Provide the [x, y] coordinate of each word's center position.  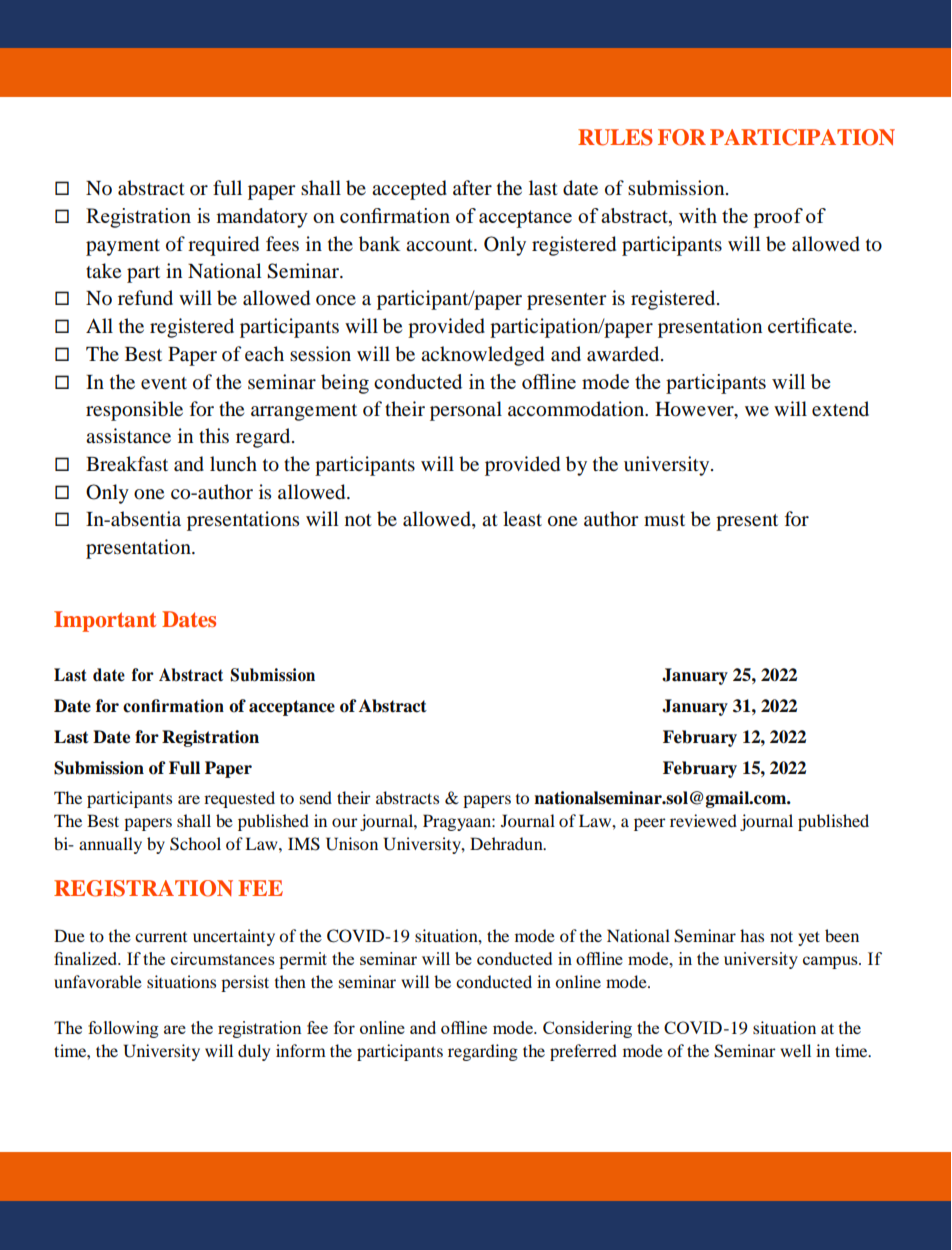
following [123, 1029]
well [795, 1050]
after [472, 187]
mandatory [262, 218]
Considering [587, 1029]
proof [778, 218]
